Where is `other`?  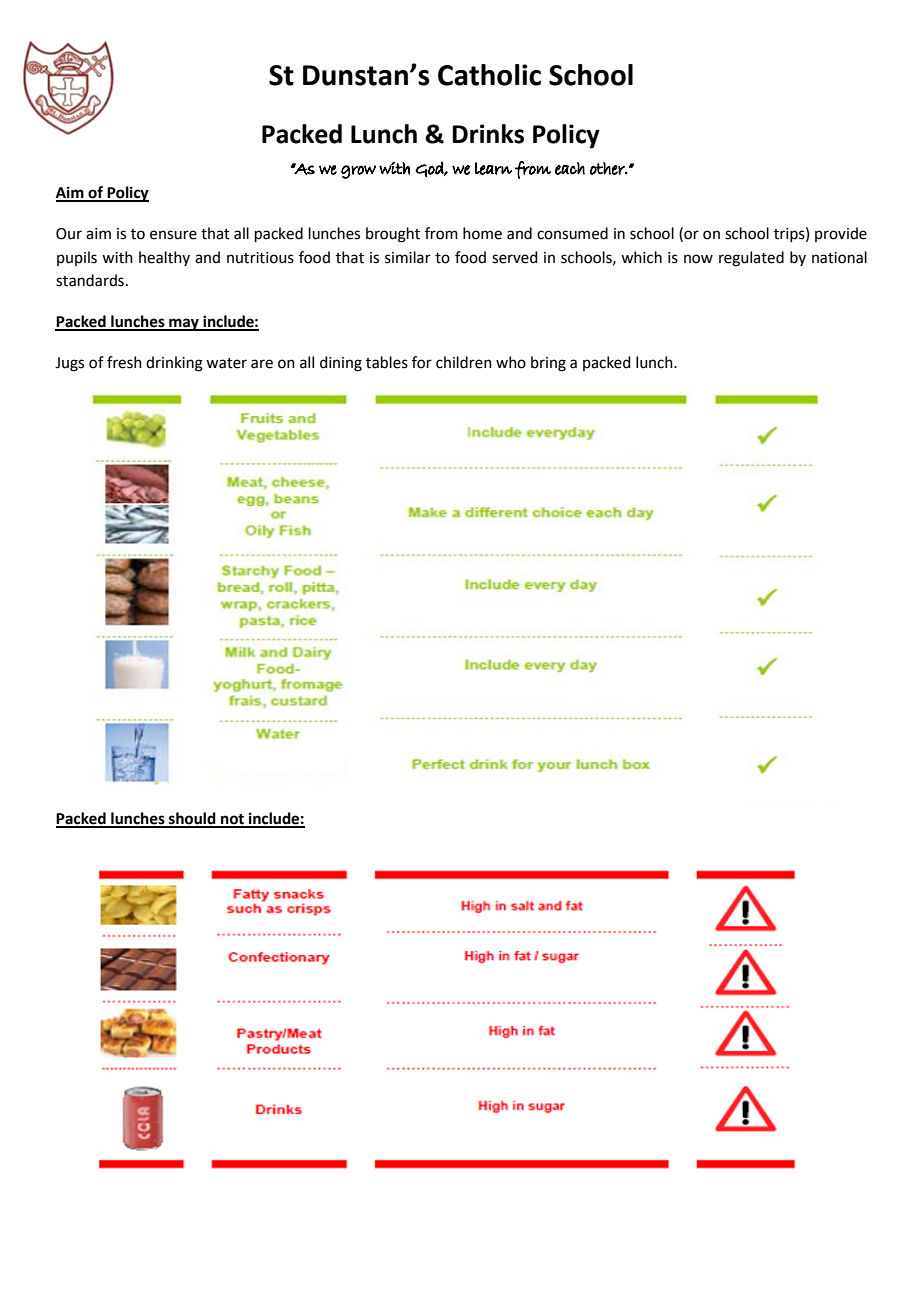 other is located at coordinates (608, 168).
